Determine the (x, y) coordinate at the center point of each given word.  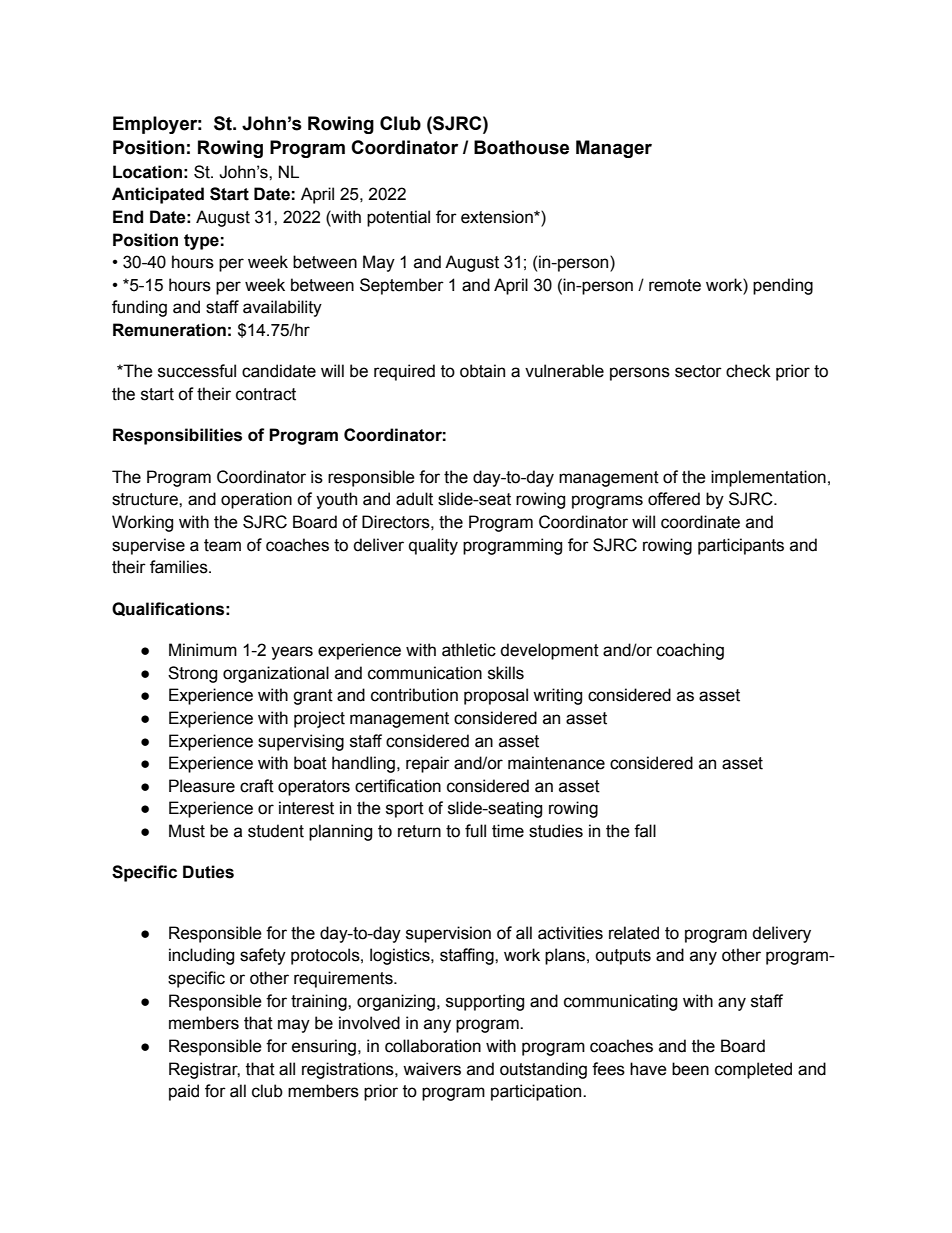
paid (184, 1092)
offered (674, 499)
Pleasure (202, 786)
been (690, 1069)
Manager (614, 149)
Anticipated (158, 195)
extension (498, 217)
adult (414, 499)
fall (645, 831)
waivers (432, 1069)
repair (428, 764)
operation (256, 500)
